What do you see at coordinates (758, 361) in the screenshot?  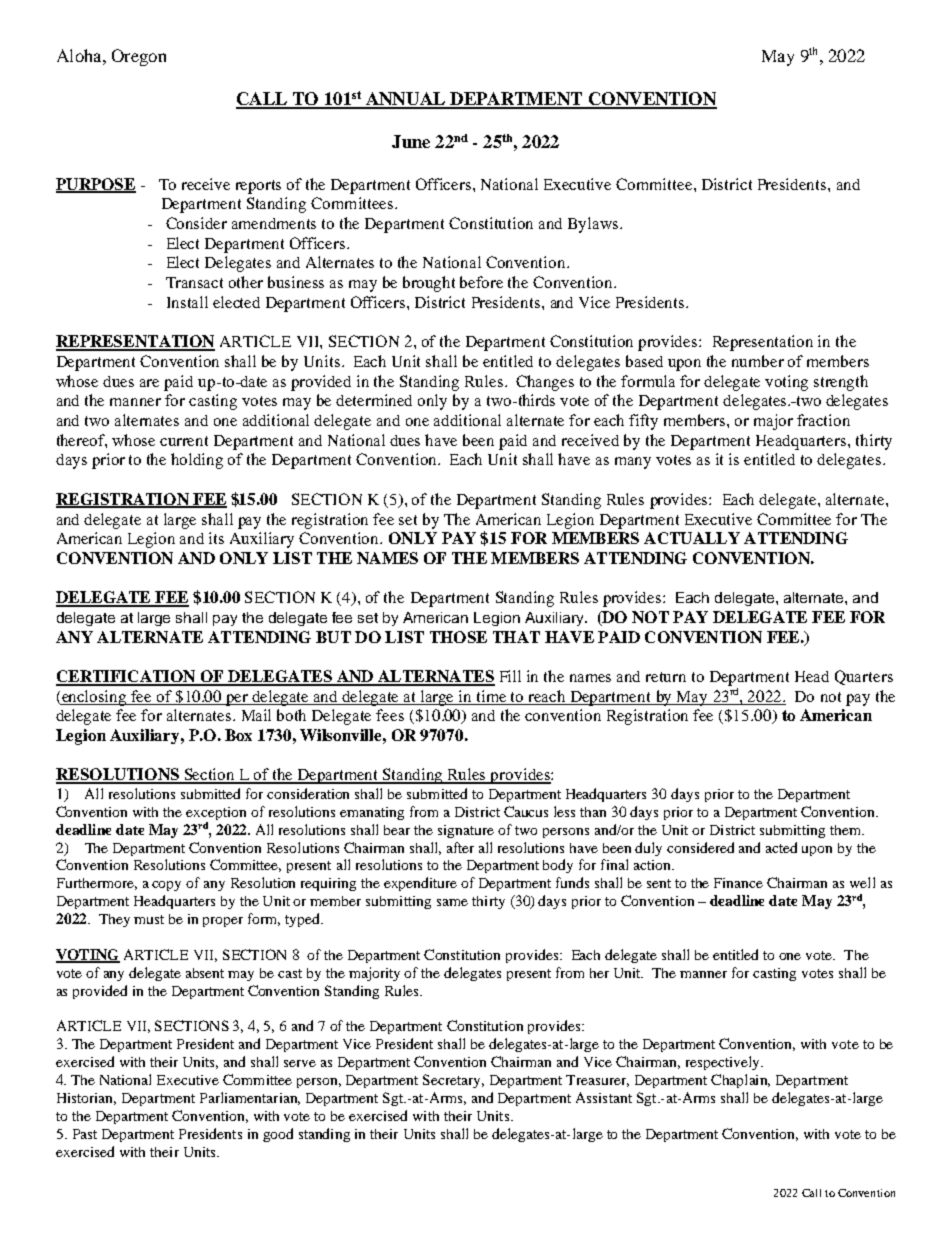 I see `number` at bounding box center [758, 361].
